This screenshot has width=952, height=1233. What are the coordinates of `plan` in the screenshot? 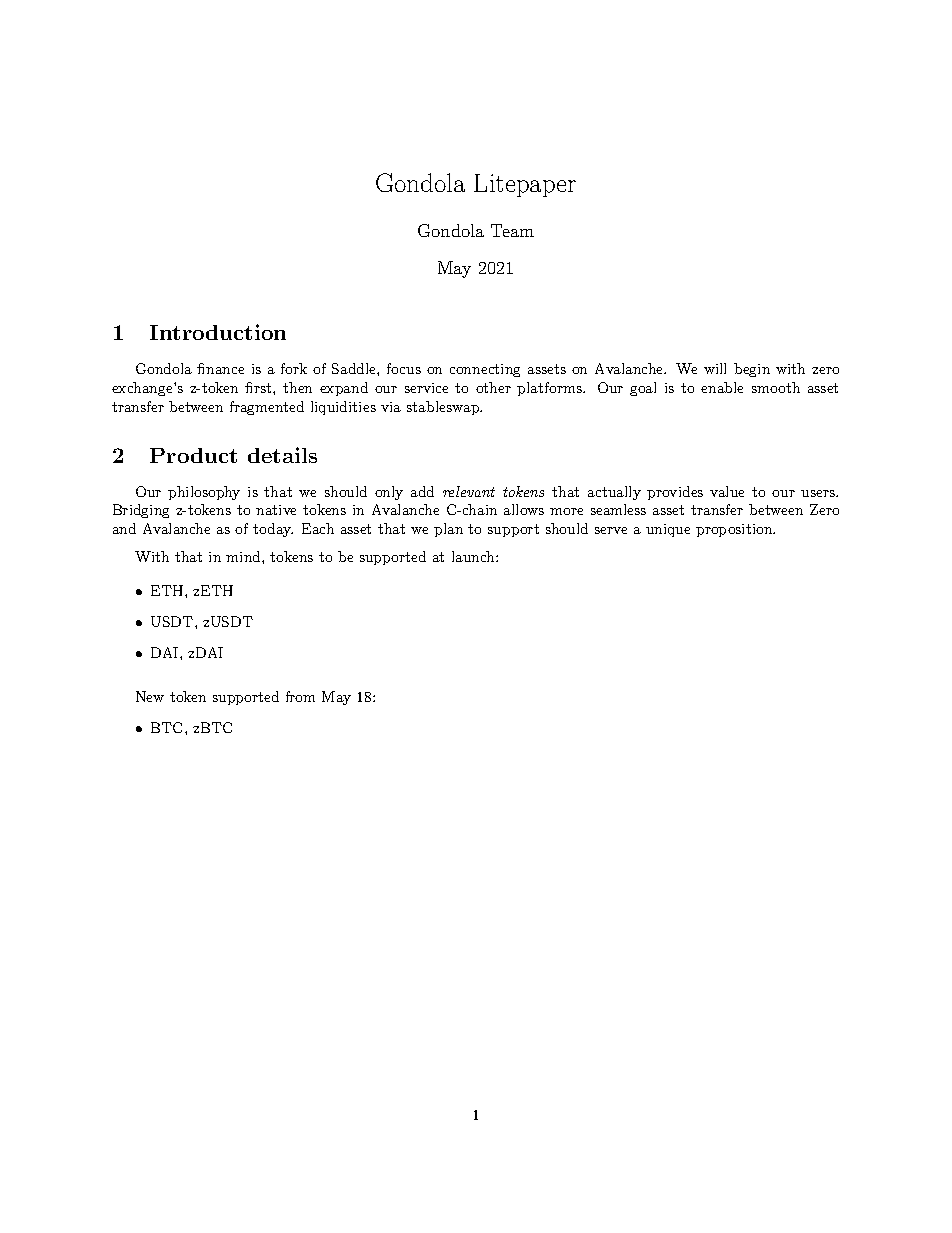 It's located at (448, 530).
